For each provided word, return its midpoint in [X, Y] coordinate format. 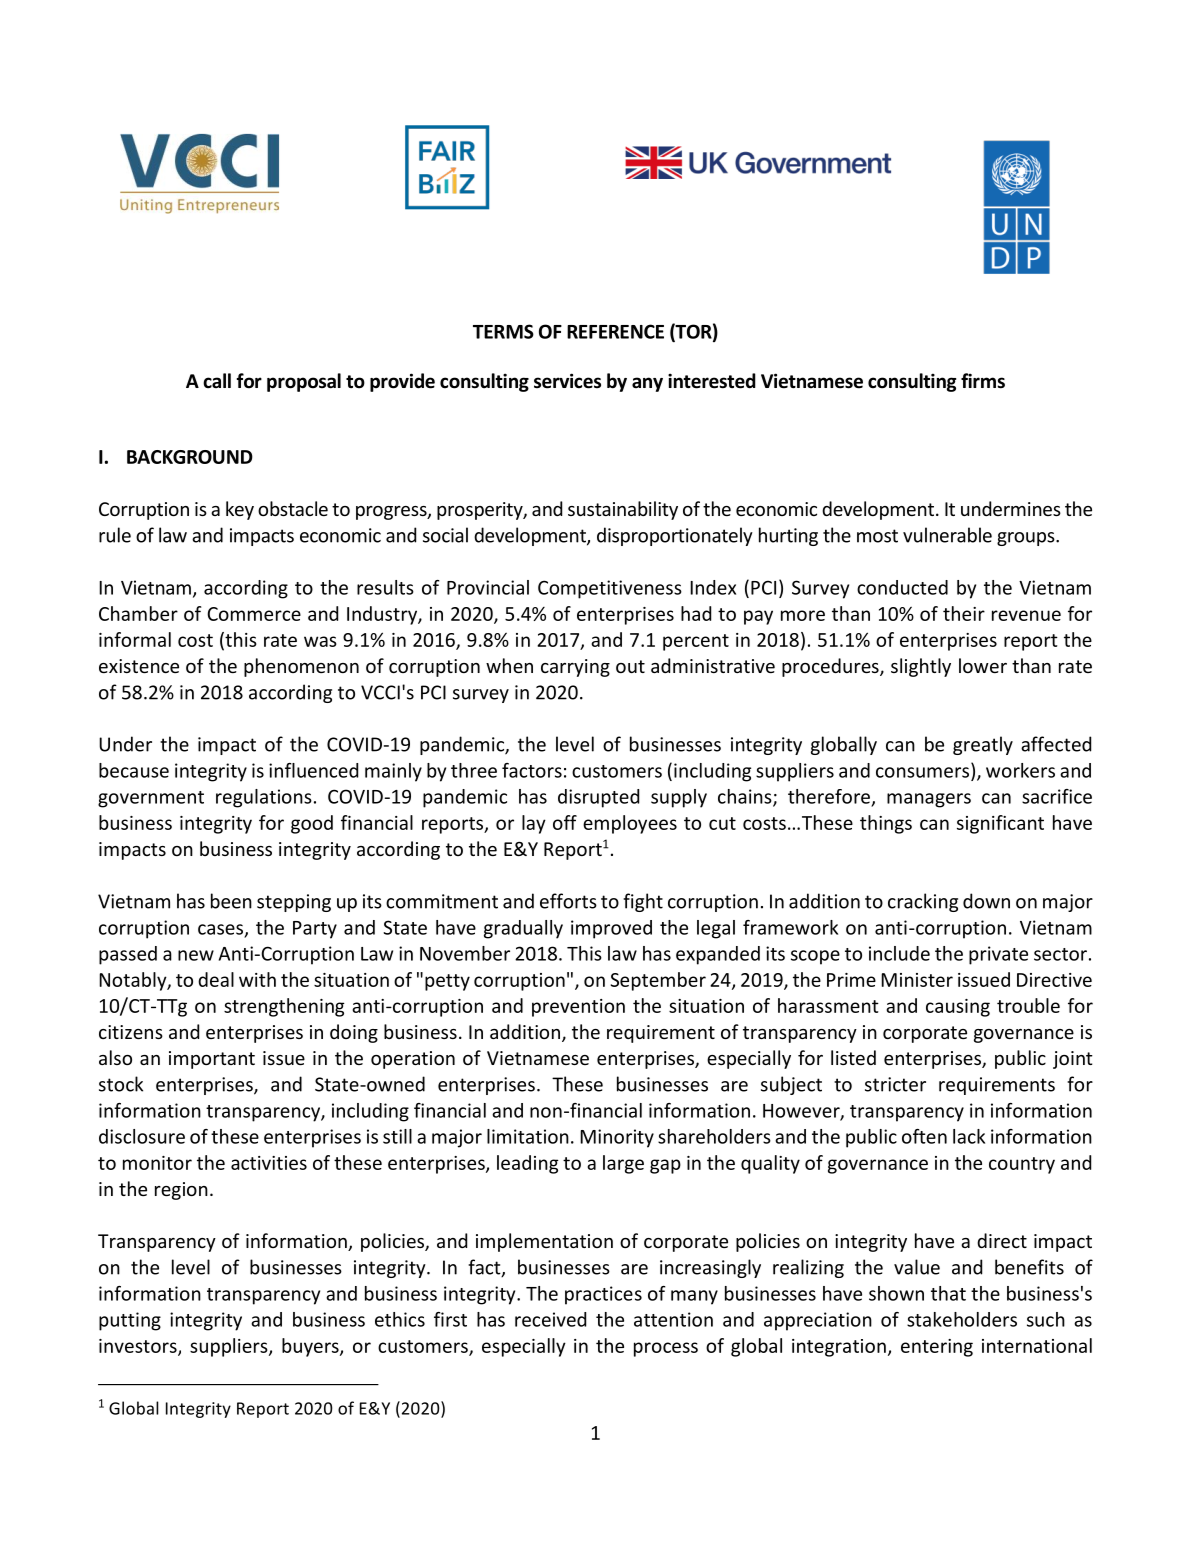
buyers [311, 1347]
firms [983, 381]
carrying [575, 668]
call [217, 381]
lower [983, 665]
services [567, 381]
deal [216, 979]
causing [958, 1008]
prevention [578, 1008]
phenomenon [301, 667]
